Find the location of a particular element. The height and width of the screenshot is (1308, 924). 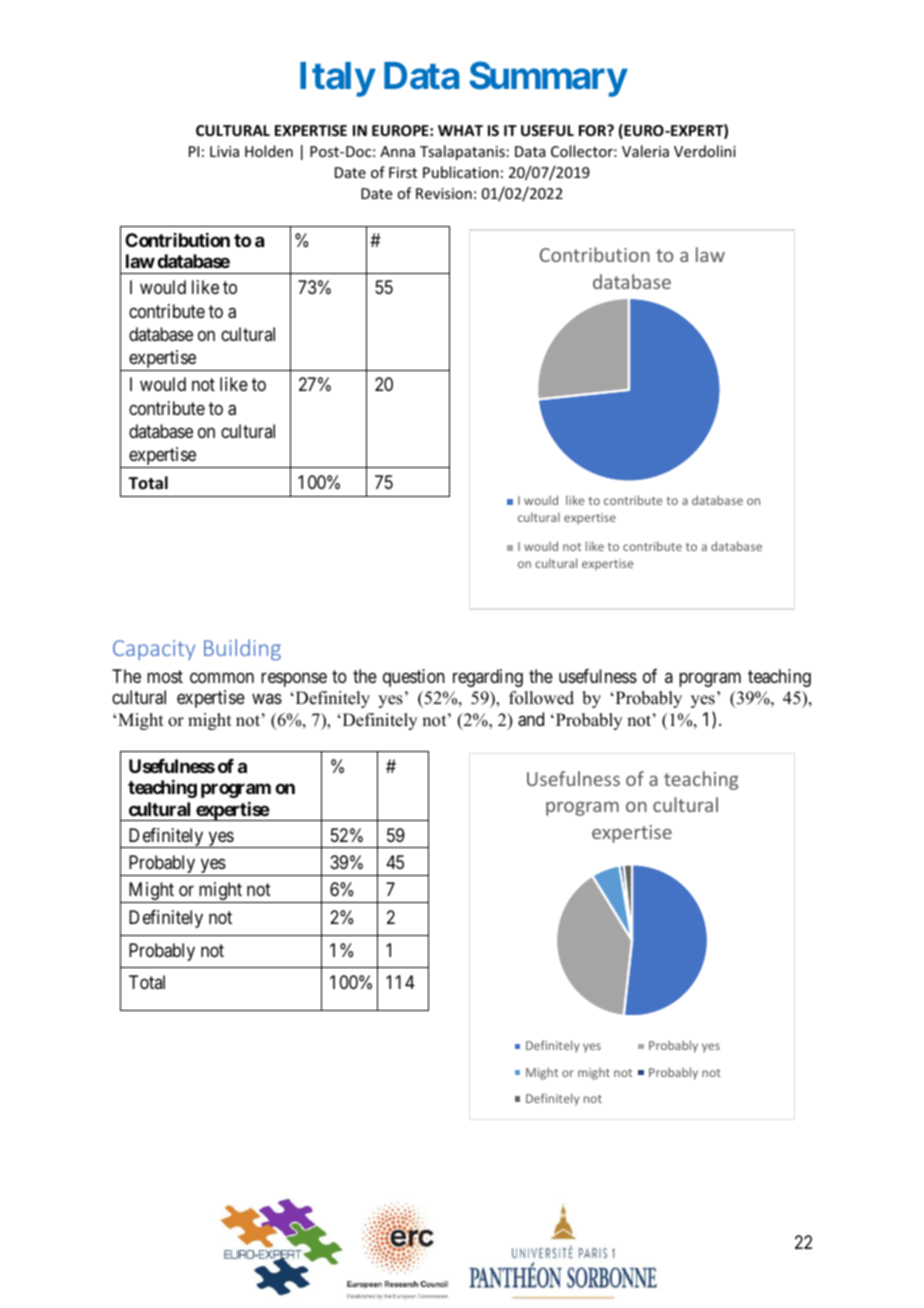

Revision is located at coordinates (444, 193).
